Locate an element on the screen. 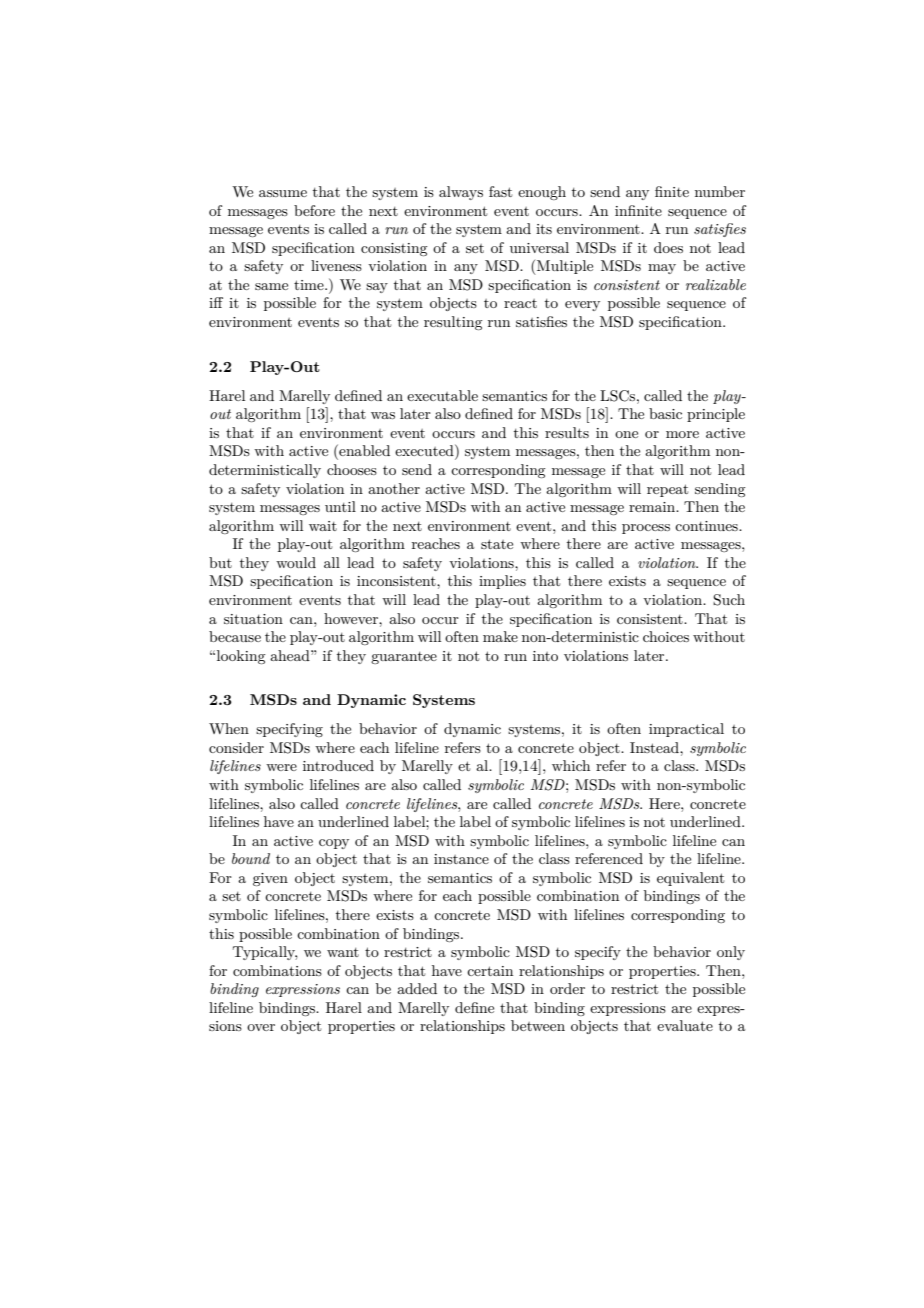 This screenshot has height=1308, width=924. certain is located at coordinates (490, 971).
